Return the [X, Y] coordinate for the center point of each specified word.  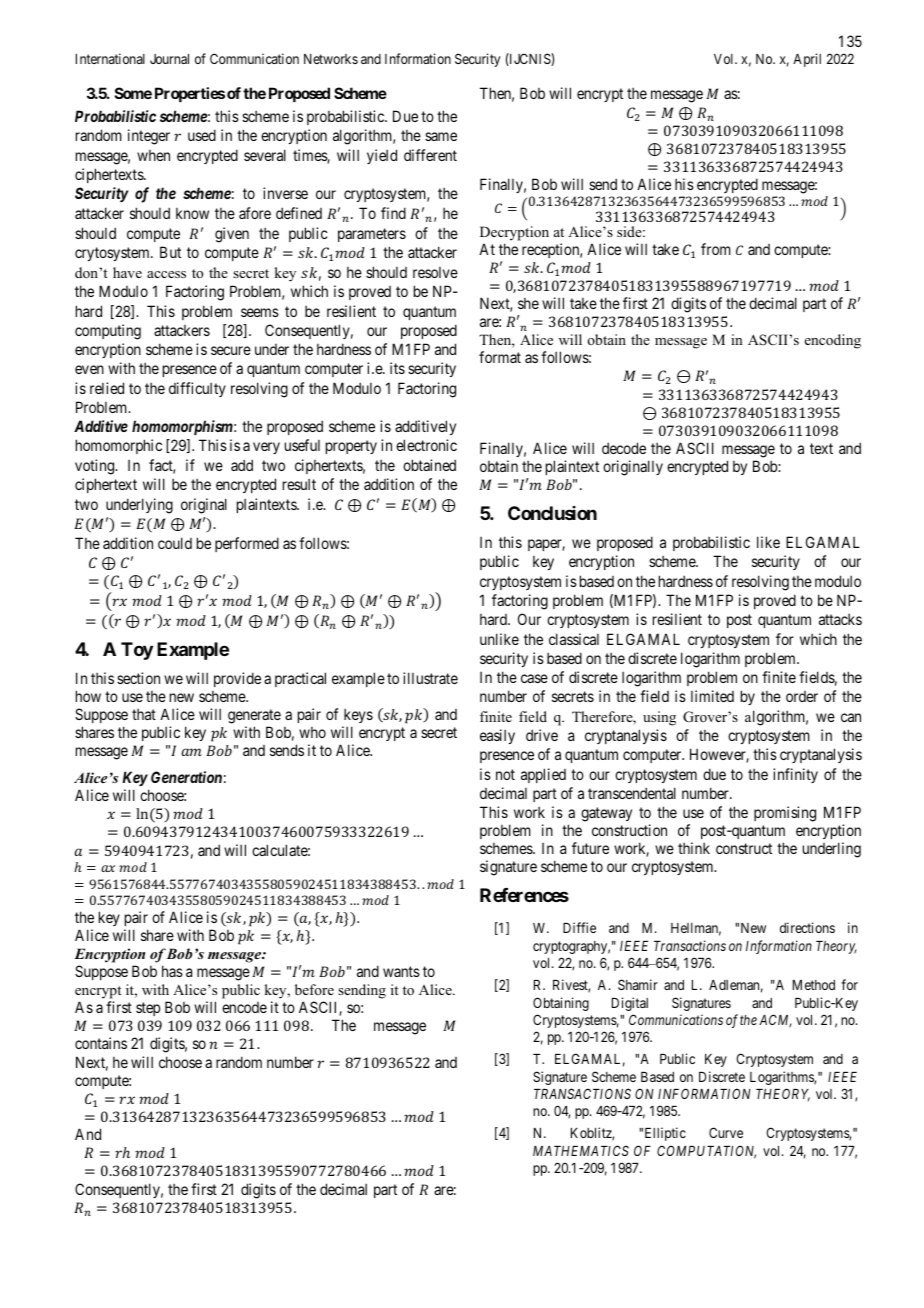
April [807, 60]
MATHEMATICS [581, 1150]
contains [101, 1043]
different [430, 155]
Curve [726, 1132]
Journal [169, 59]
